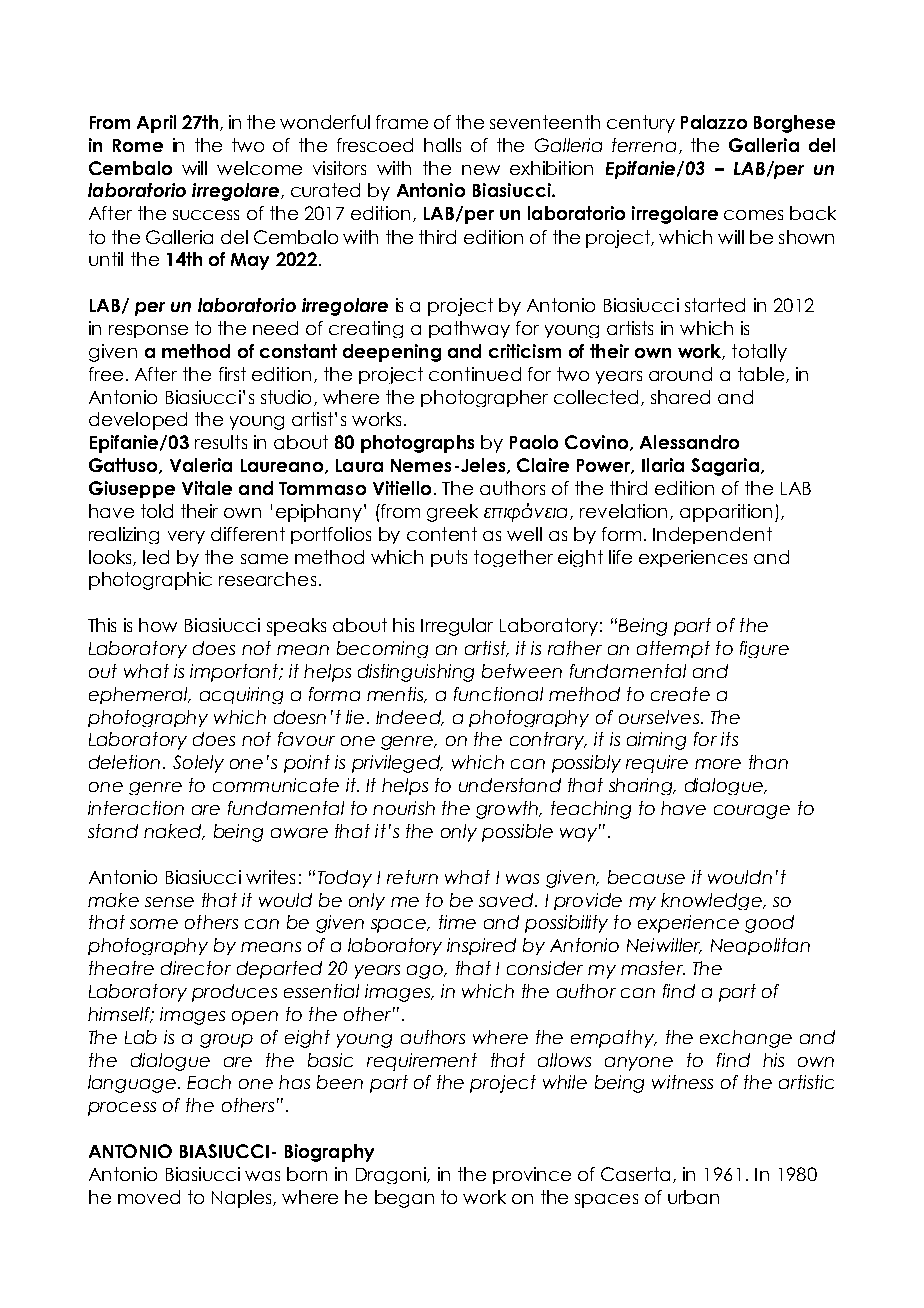 The width and height of the screenshot is (924, 1308). What do you see at coordinates (149, 1197) in the screenshot?
I see `moved` at bounding box center [149, 1197].
